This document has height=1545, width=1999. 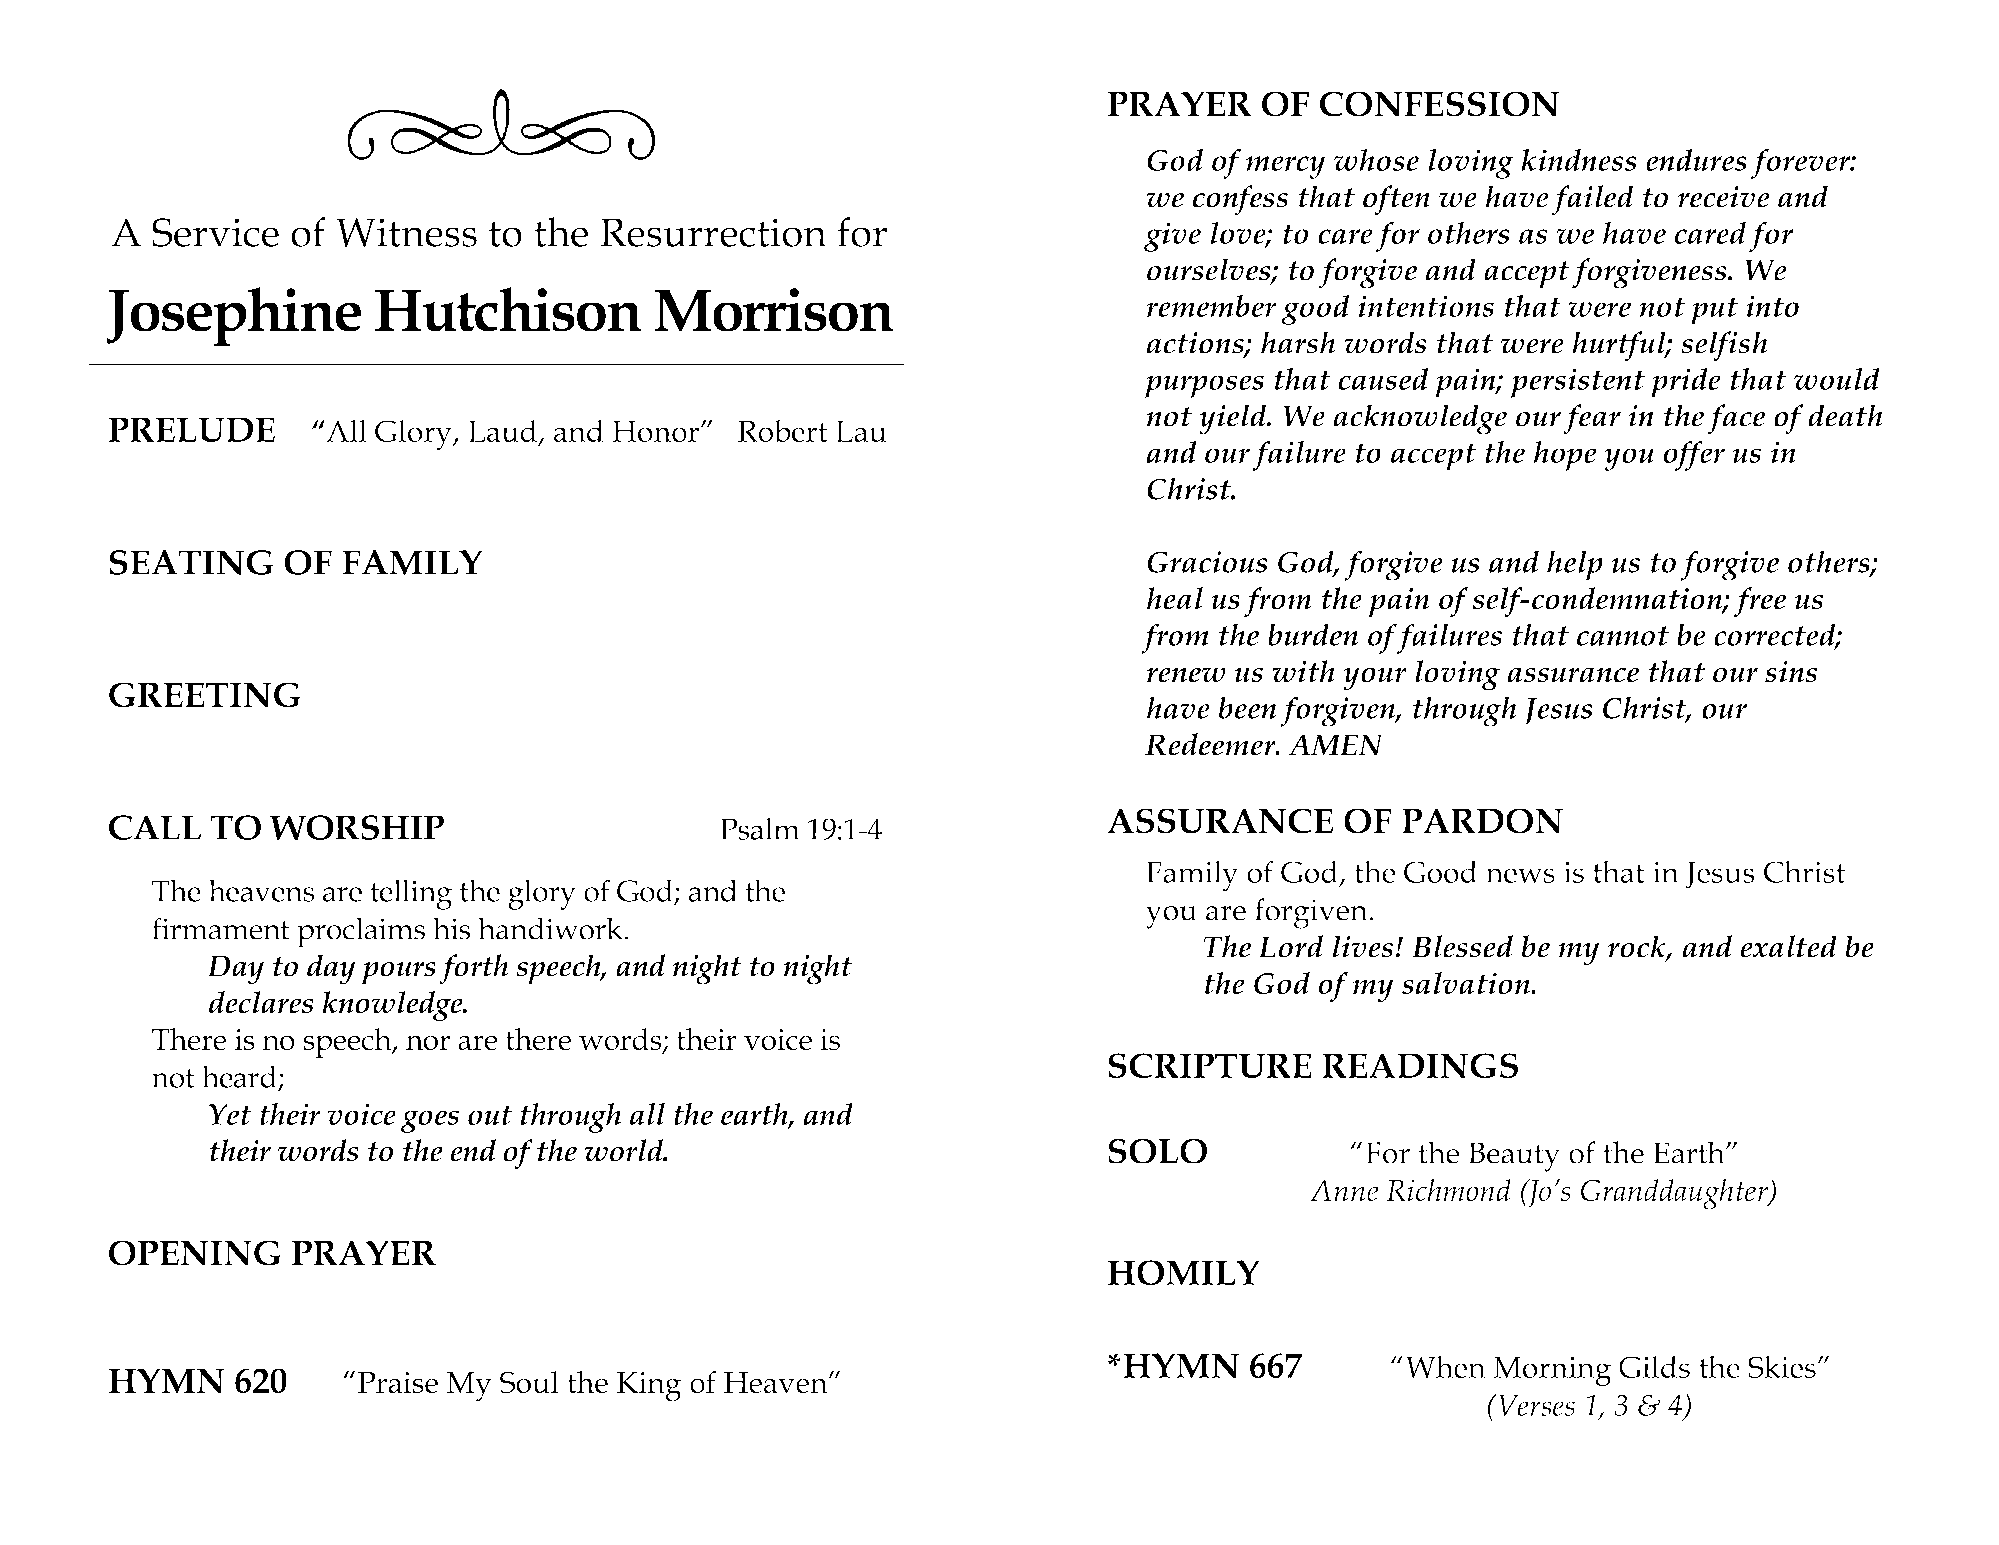 I want to click on mercy, so click(x=1285, y=167).
